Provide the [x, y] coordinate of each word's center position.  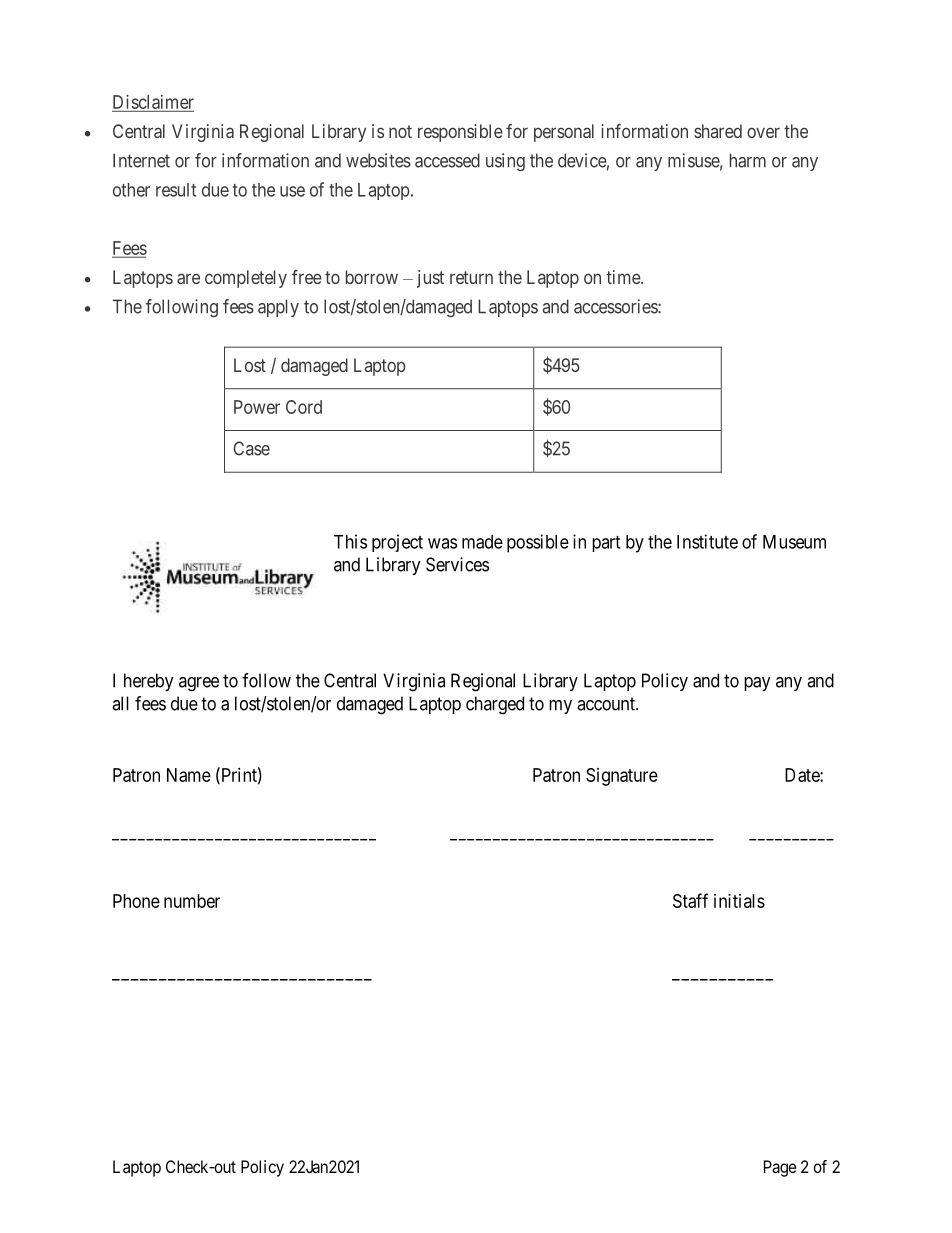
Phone [136, 901]
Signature [622, 777]
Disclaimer [153, 102]
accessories [616, 306]
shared [718, 131]
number [192, 901]
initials [739, 901]
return [471, 277]
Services [457, 564]
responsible [460, 133]
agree [199, 684]
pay [757, 684]
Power [257, 407]
